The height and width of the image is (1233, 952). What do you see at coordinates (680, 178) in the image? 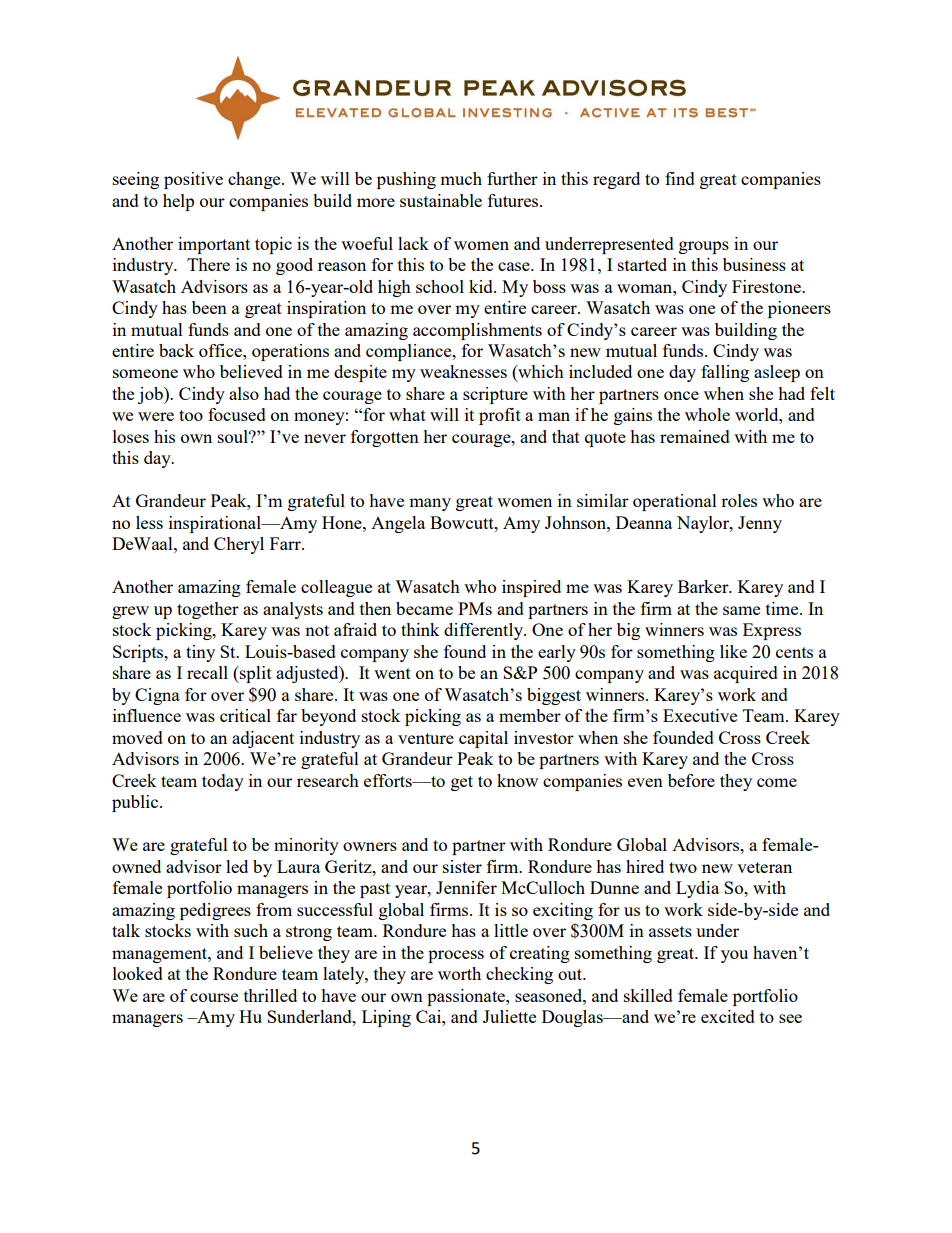
I see `find` at bounding box center [680, 178].
